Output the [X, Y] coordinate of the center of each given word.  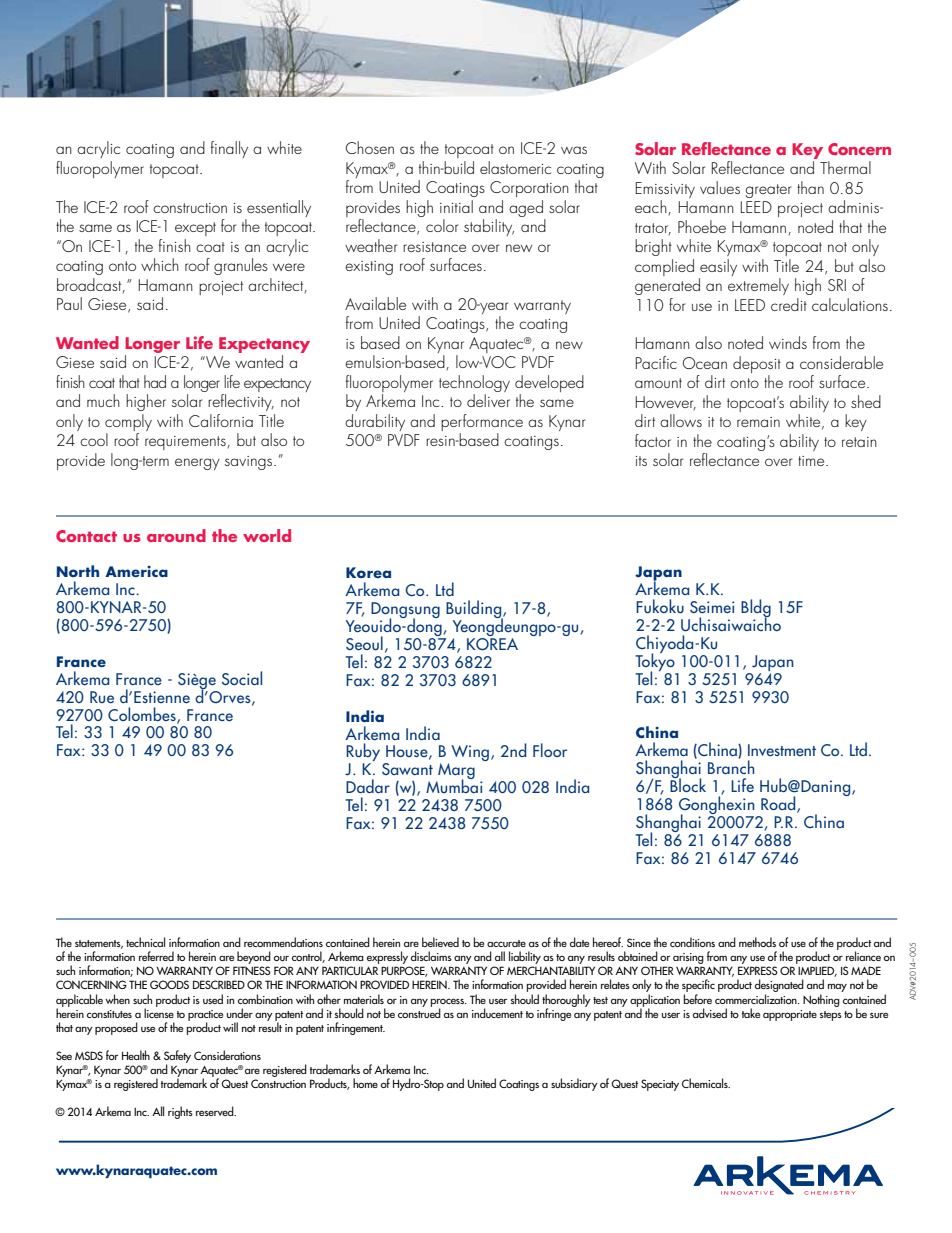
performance [482, 422]
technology [474, 385]
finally [229, 149]
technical [145, 942]
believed [440, 942]
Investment [782, 750]
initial [456, 206]
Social [242, 678]
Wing [471, 753]
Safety [177, 1057]
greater [768, 191]
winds [788, 342]
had [155, 381]
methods [757, 942]
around [176, 535]
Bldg [756, 609]
